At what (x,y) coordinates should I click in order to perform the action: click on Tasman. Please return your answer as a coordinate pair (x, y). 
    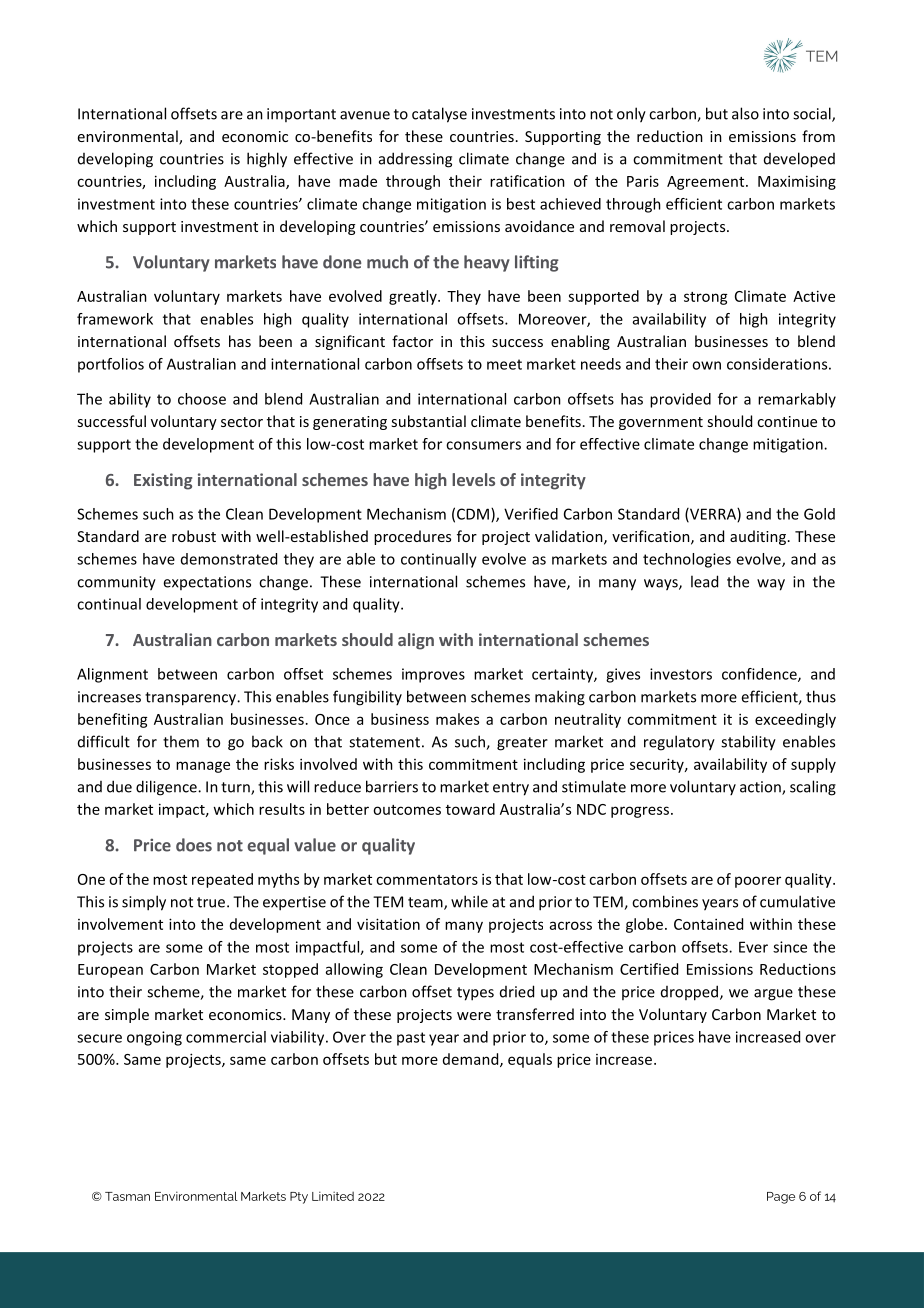
    Looking at the image, I should click on (127, 1196).
